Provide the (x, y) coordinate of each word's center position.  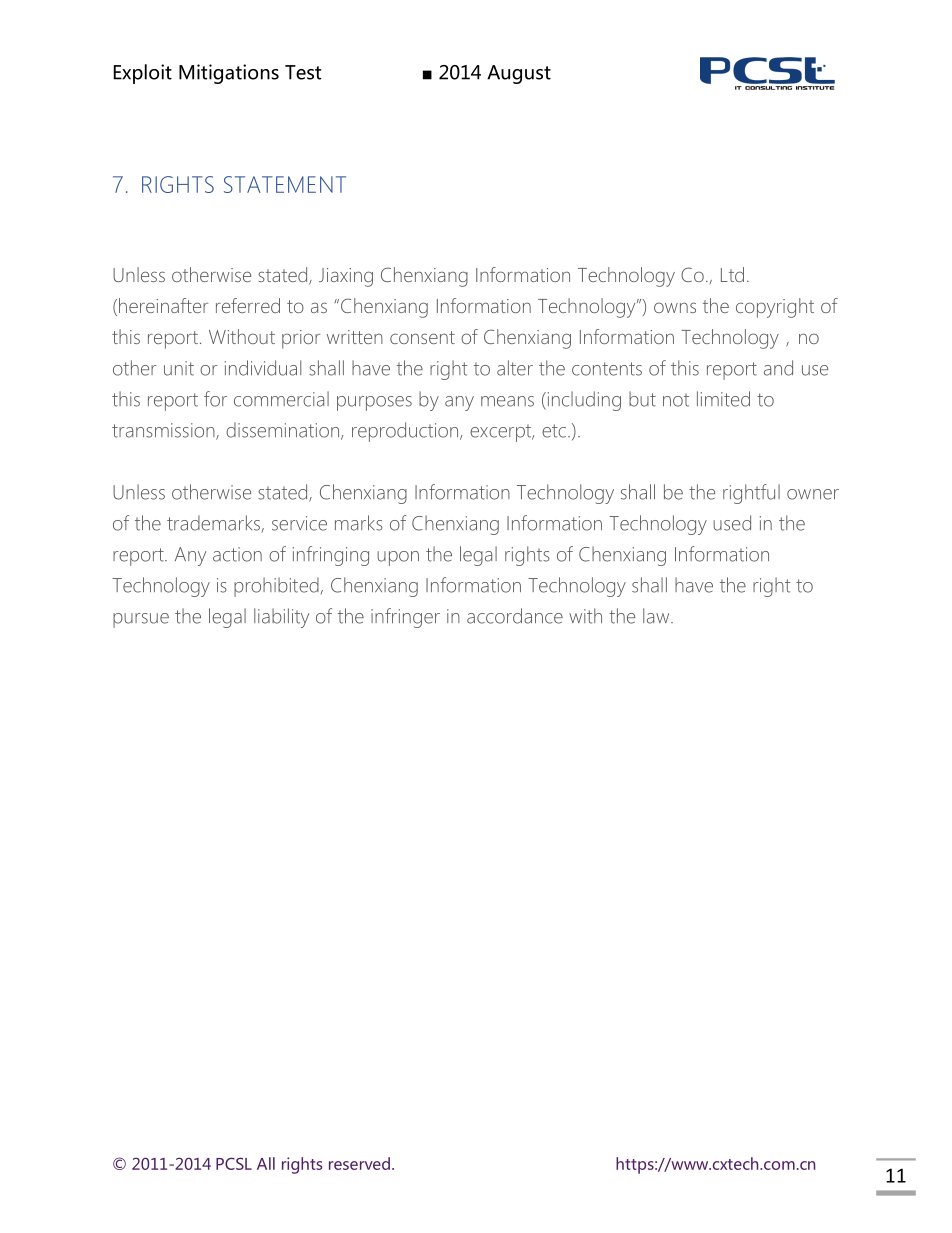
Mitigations (229, 74)
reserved (359, 1163)
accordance (515, 616)
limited (723, 399)
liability (281, 618)
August (519, 74)
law (657, 616)
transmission (164, 431)
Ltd (732, 274)
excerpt (502, 433)
